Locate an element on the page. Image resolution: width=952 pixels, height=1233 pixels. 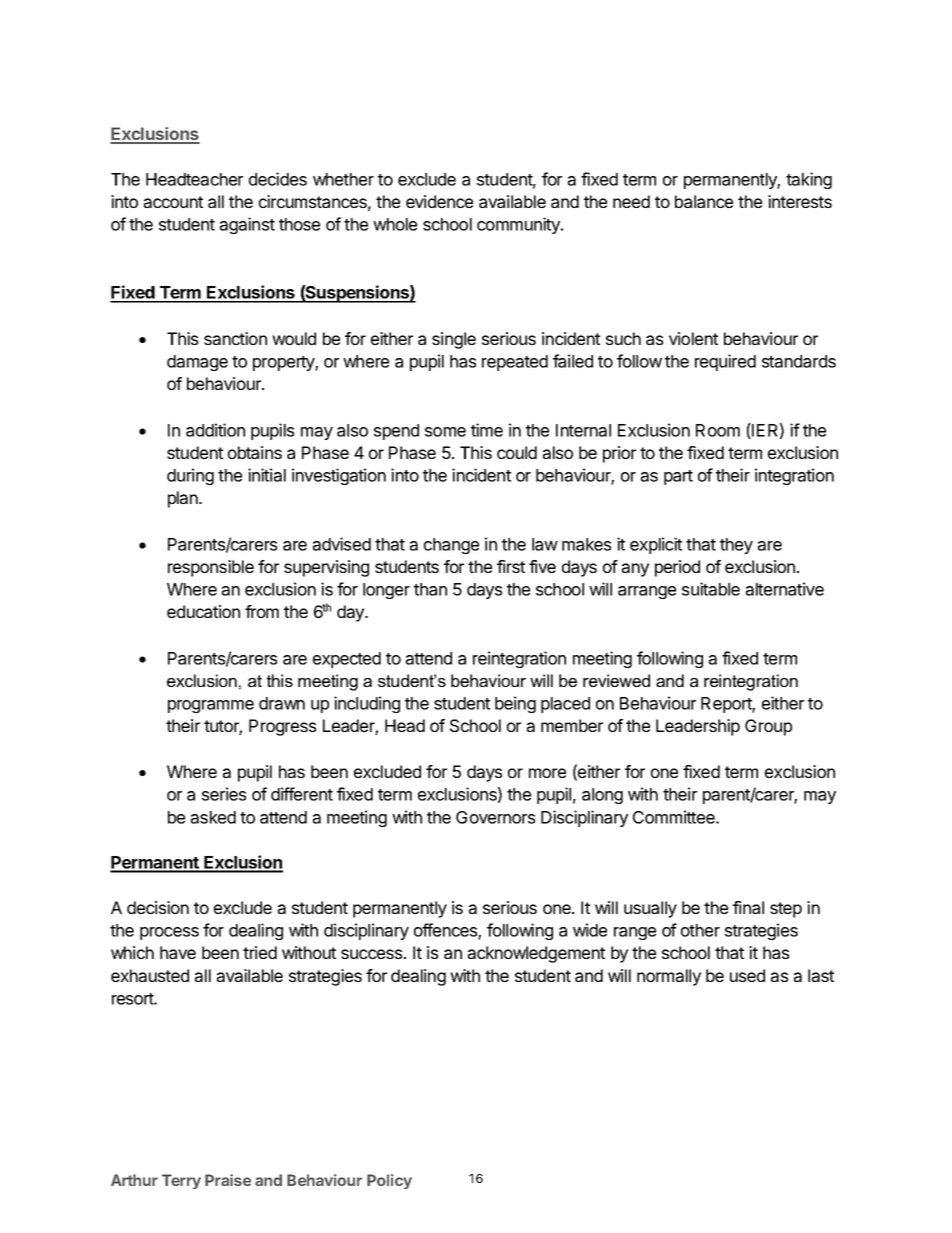
balance is located at coordinates (704, 201).
